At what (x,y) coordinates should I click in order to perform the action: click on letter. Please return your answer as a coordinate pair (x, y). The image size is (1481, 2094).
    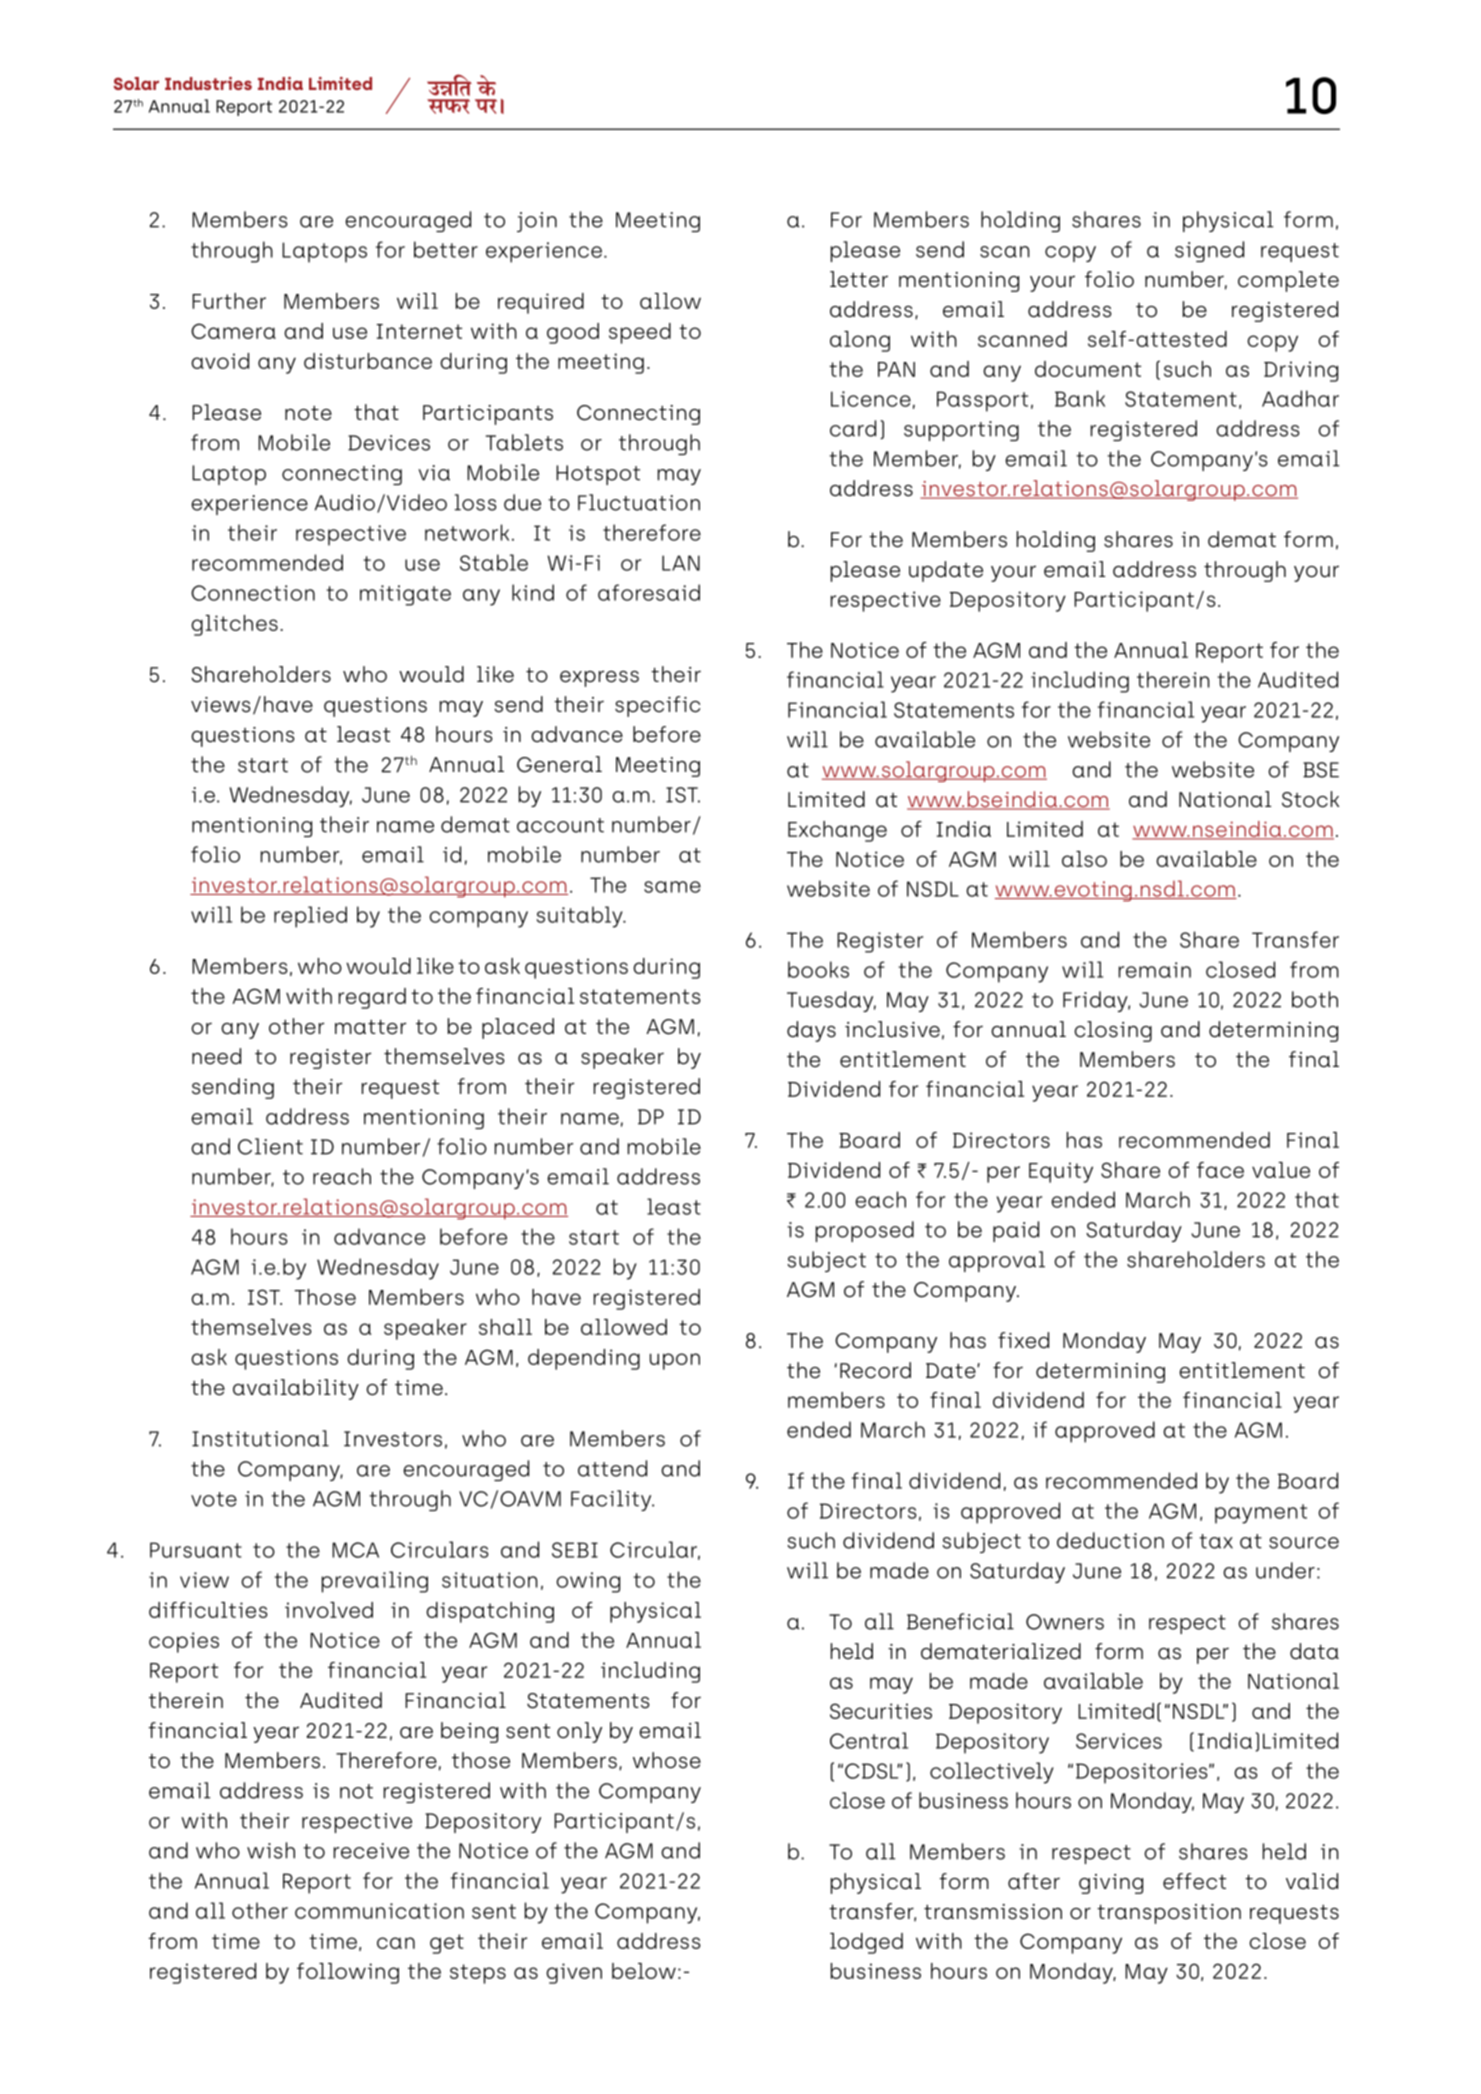
    Looking at the image, I should click on (859, 279).
